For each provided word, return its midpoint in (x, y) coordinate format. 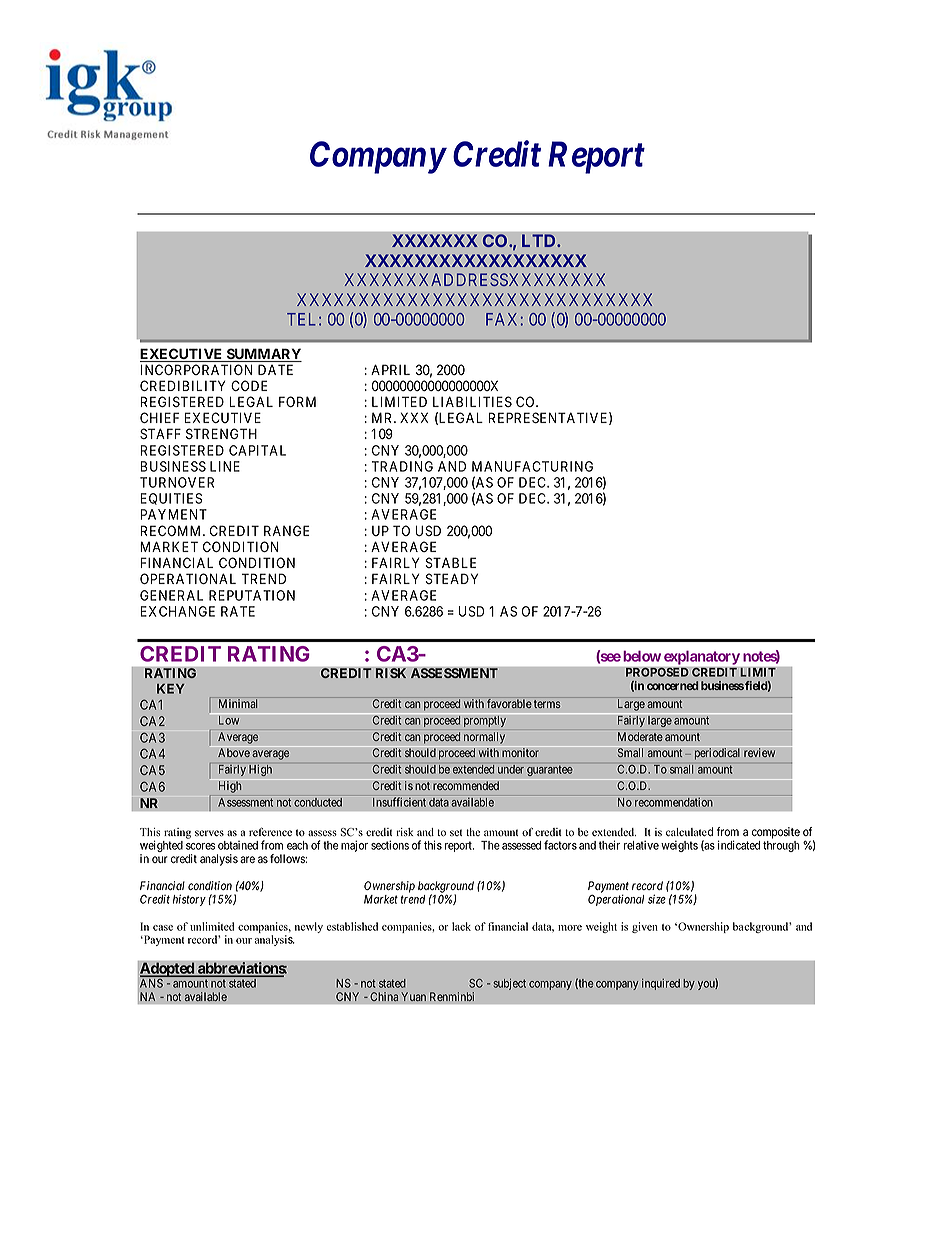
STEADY (452, 578)
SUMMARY (263, 355)
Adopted (168, 970)
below (642, 656)
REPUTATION (252, 595)
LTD (540, 240)
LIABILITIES (472, 401)
